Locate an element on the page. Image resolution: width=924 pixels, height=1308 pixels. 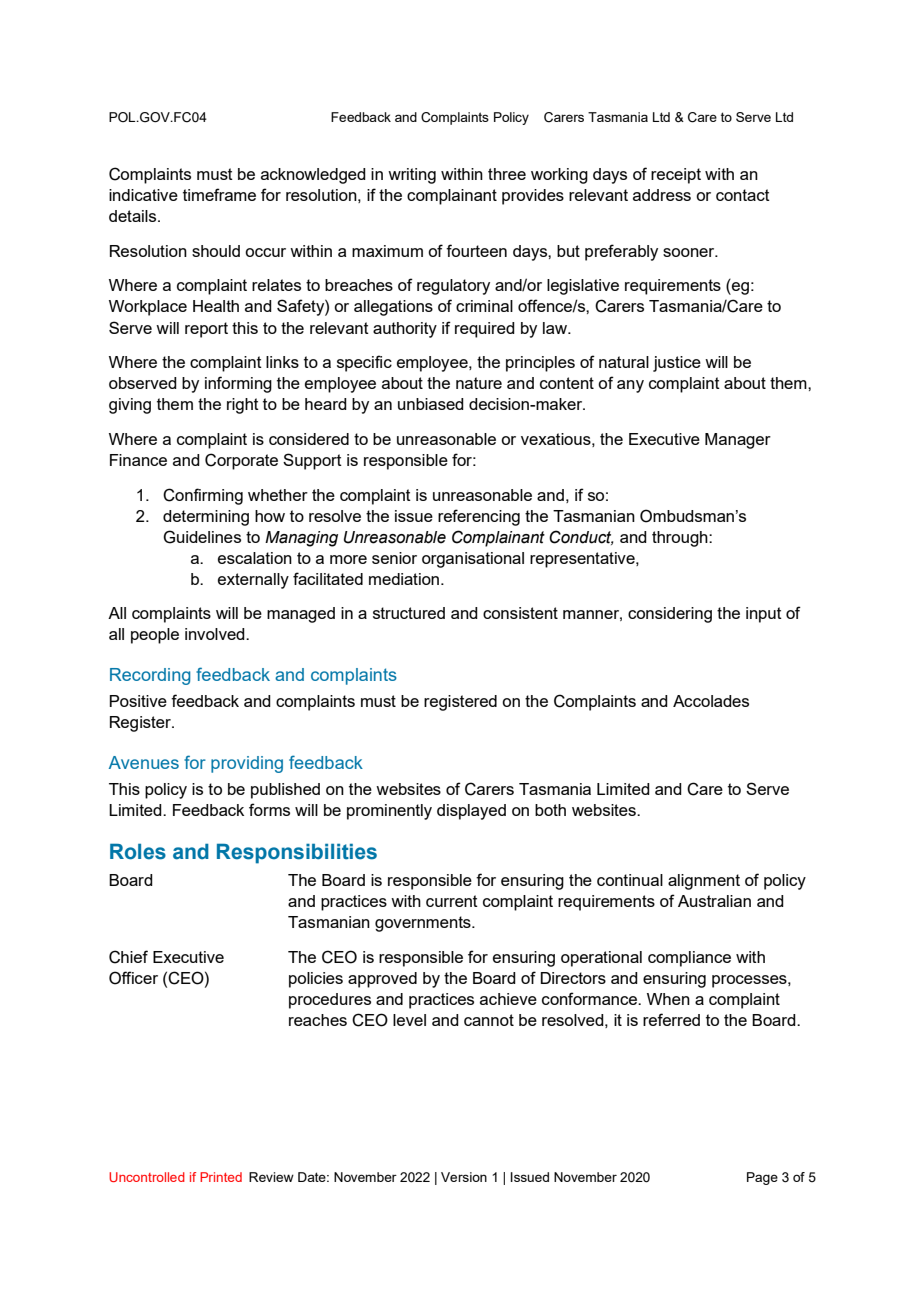
writing is located at coordinates (412, 176).
